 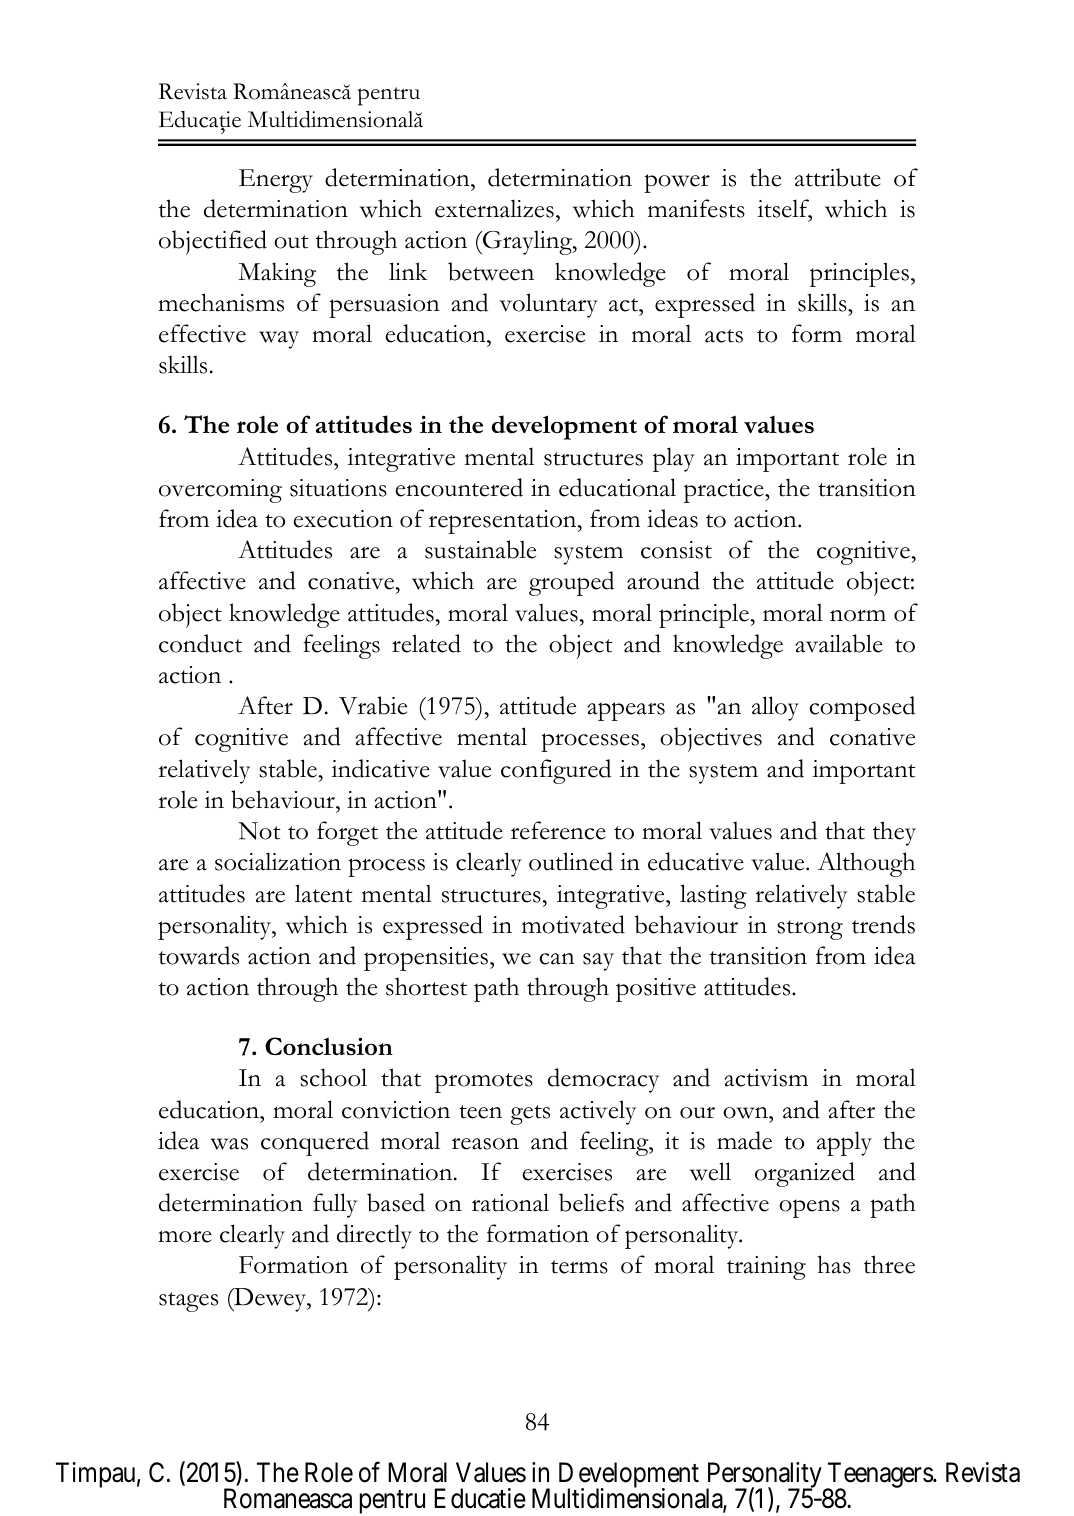 What do you see at coordinates (276, 181) in the document?
I see `Energy` at bounding box center [276, 181].
